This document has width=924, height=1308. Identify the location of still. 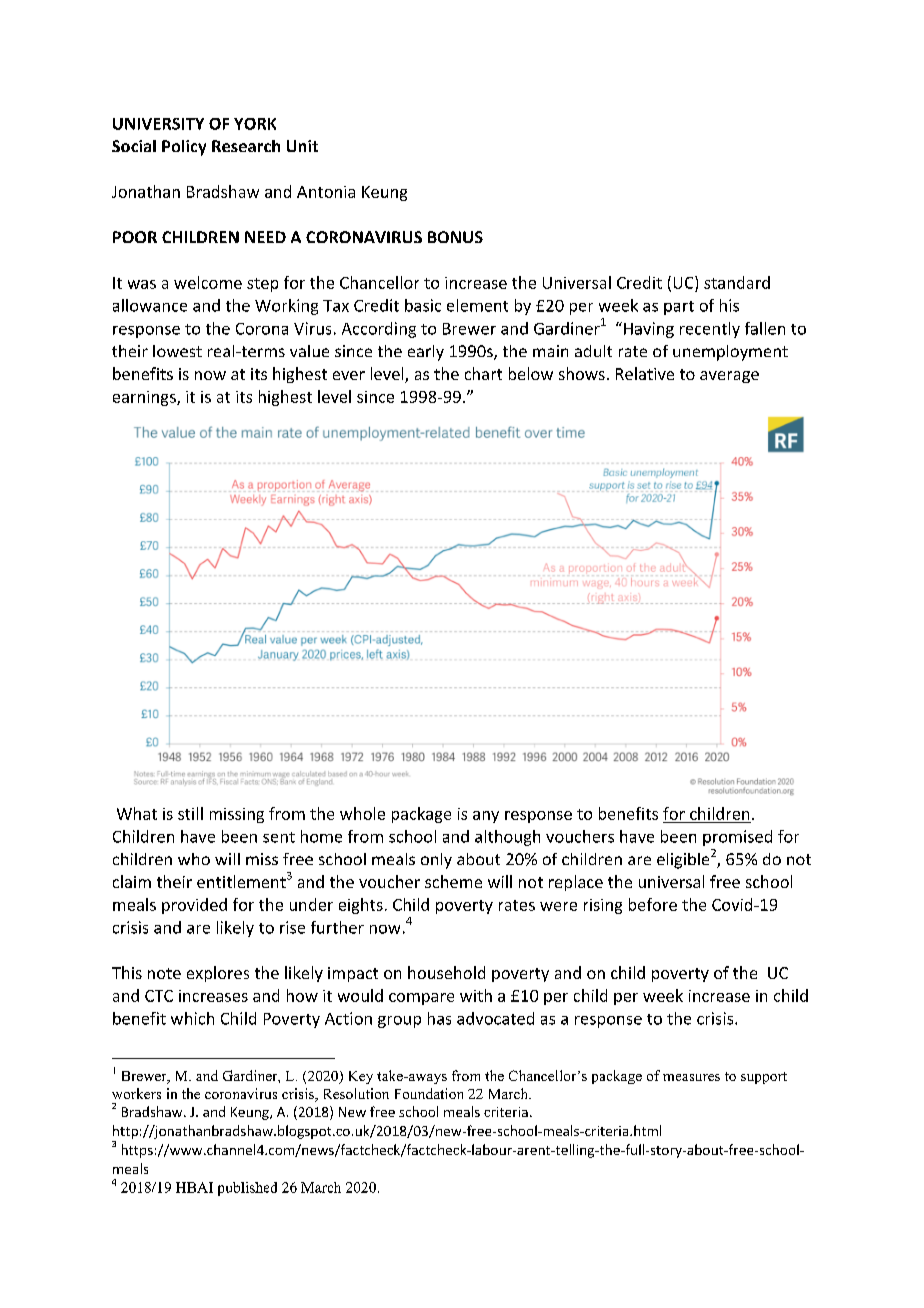
(190, 813).
